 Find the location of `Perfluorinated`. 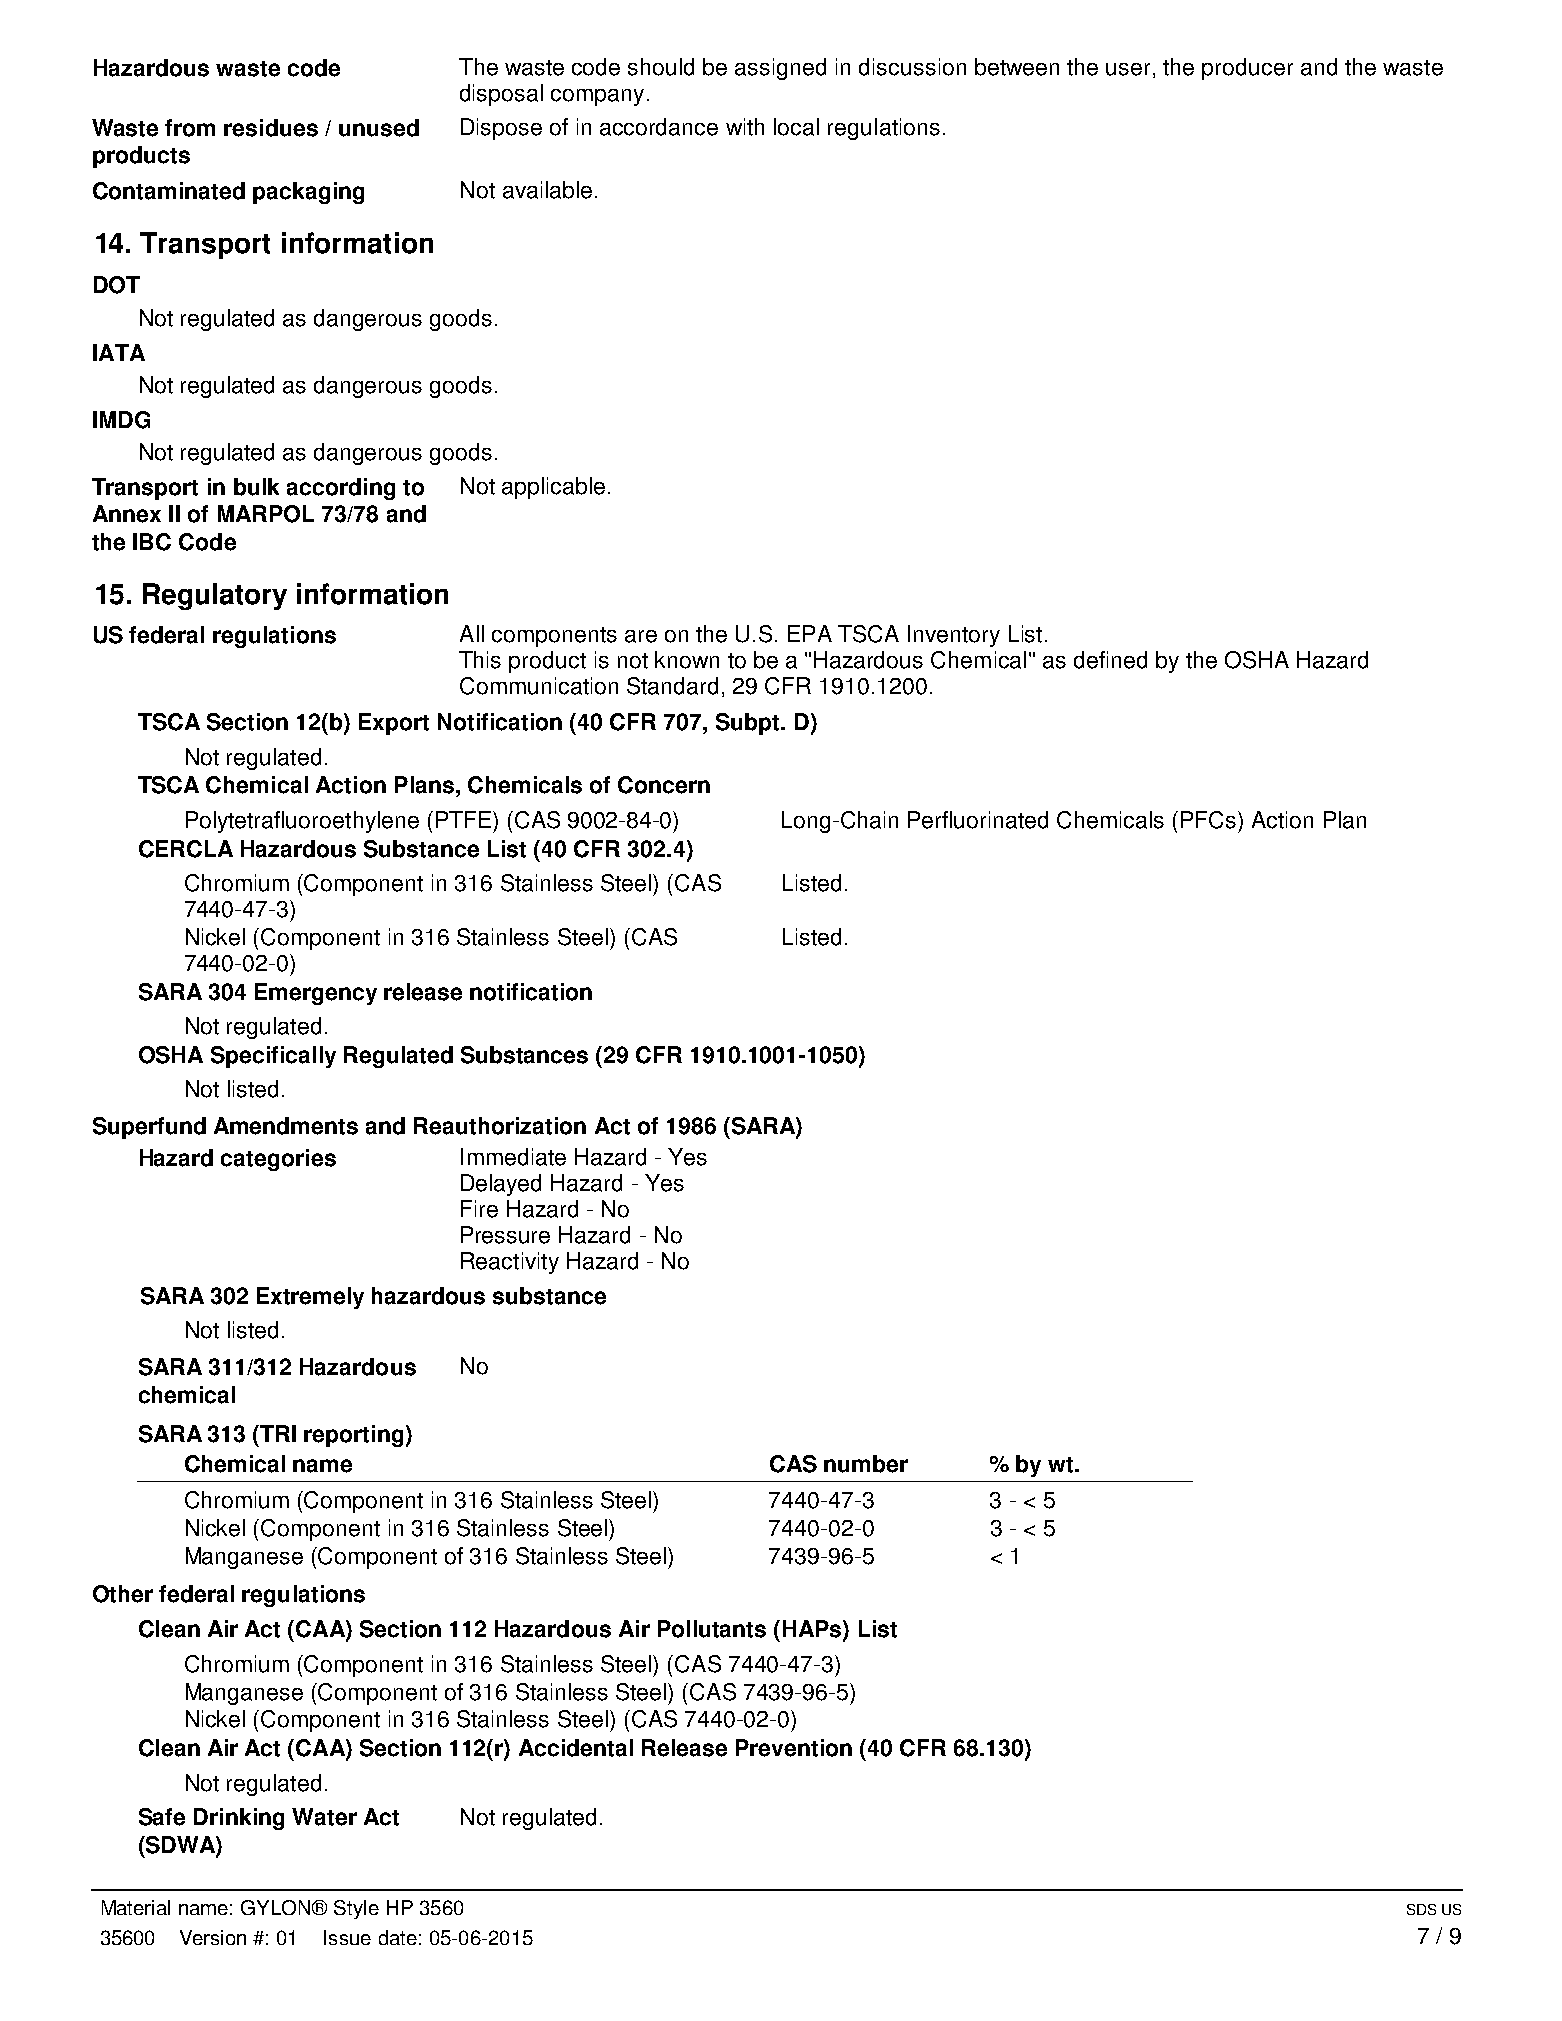

Perfluorinated is located at coordinates (978, 820).
